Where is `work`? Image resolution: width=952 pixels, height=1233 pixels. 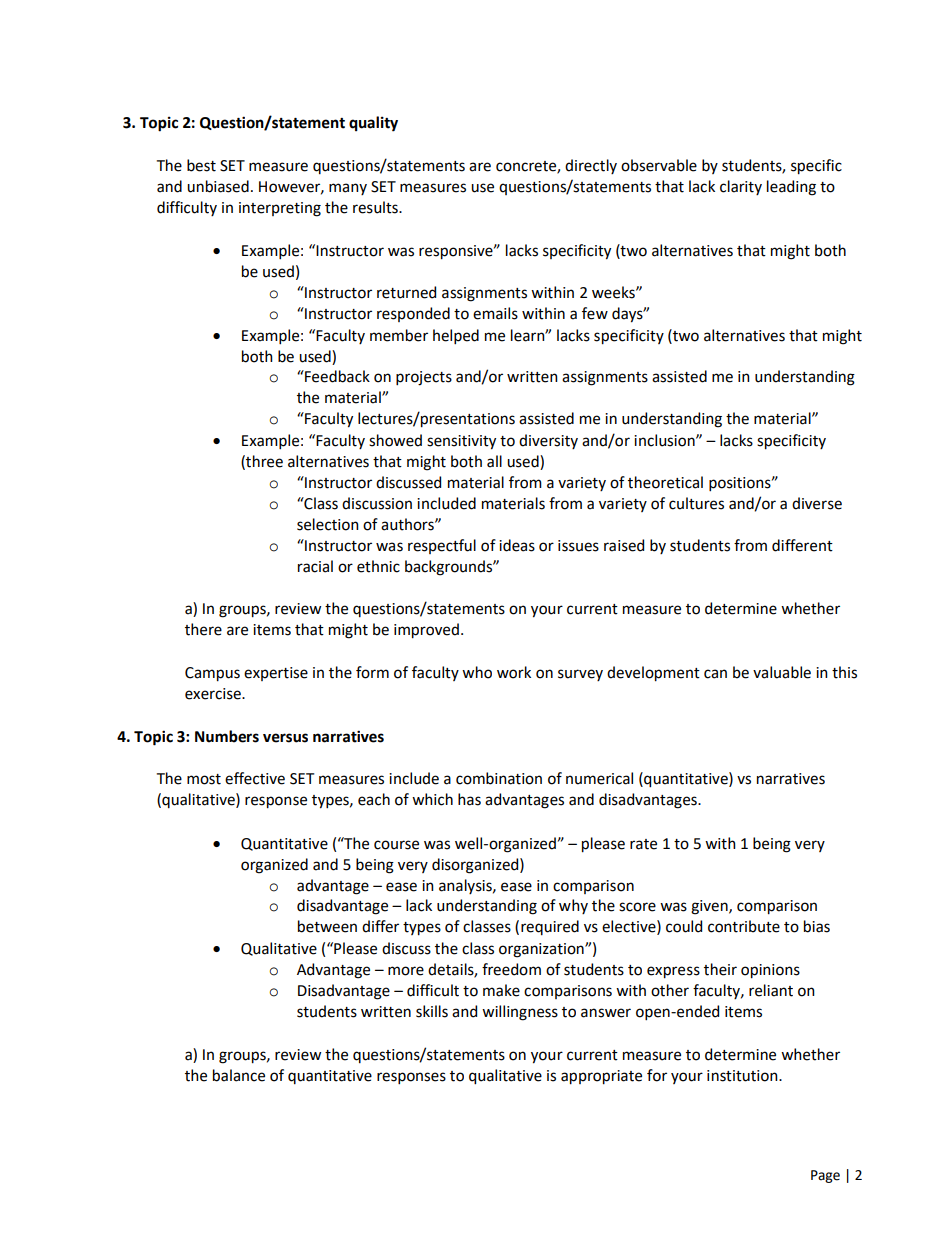
work is located at coordinates (514, 672).
